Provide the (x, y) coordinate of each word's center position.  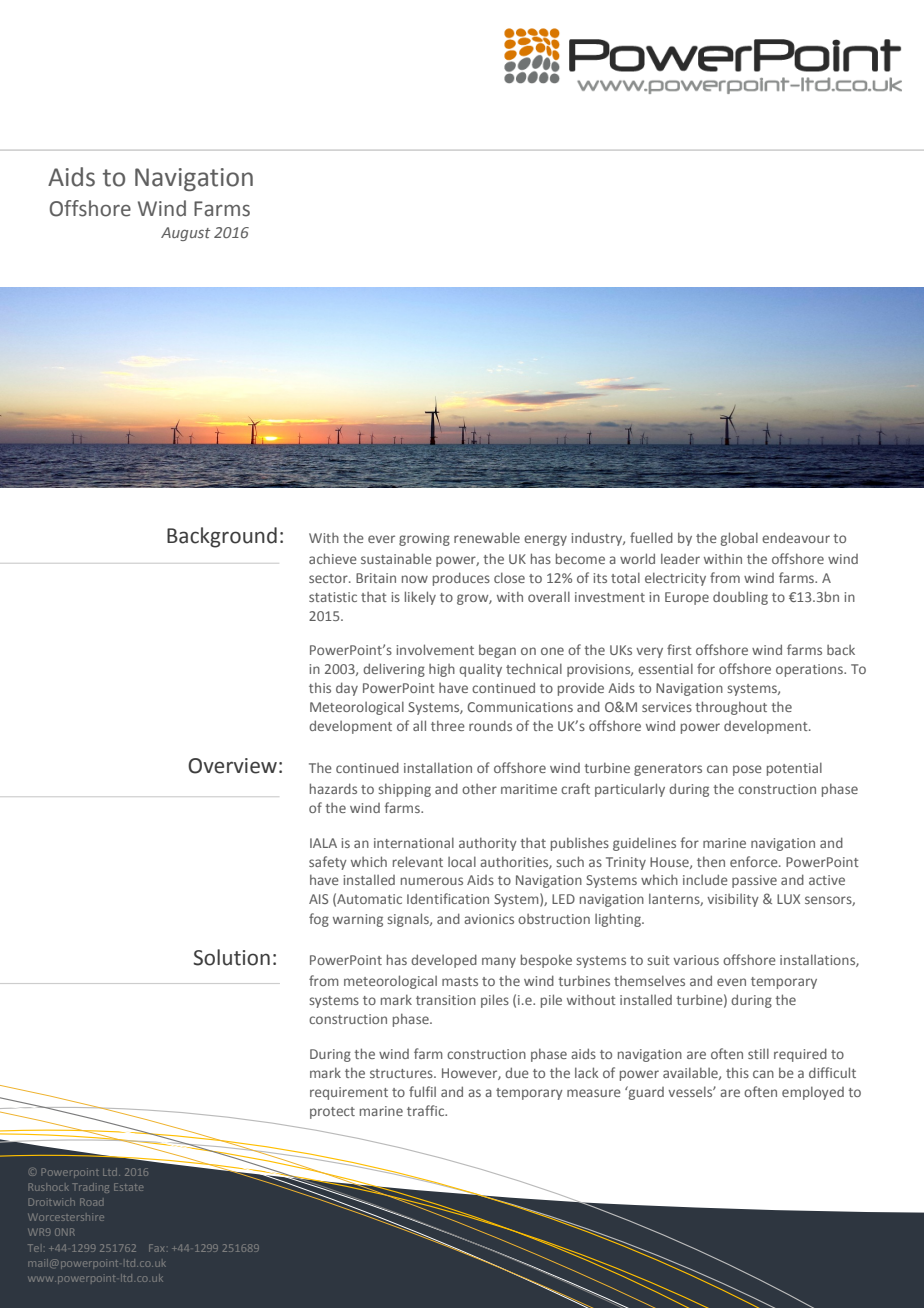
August (185, 234)
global (739, 539)
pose (747, 770)
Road (91, 1202)
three (448, 725)
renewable (487, 537)
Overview (232, 766)
